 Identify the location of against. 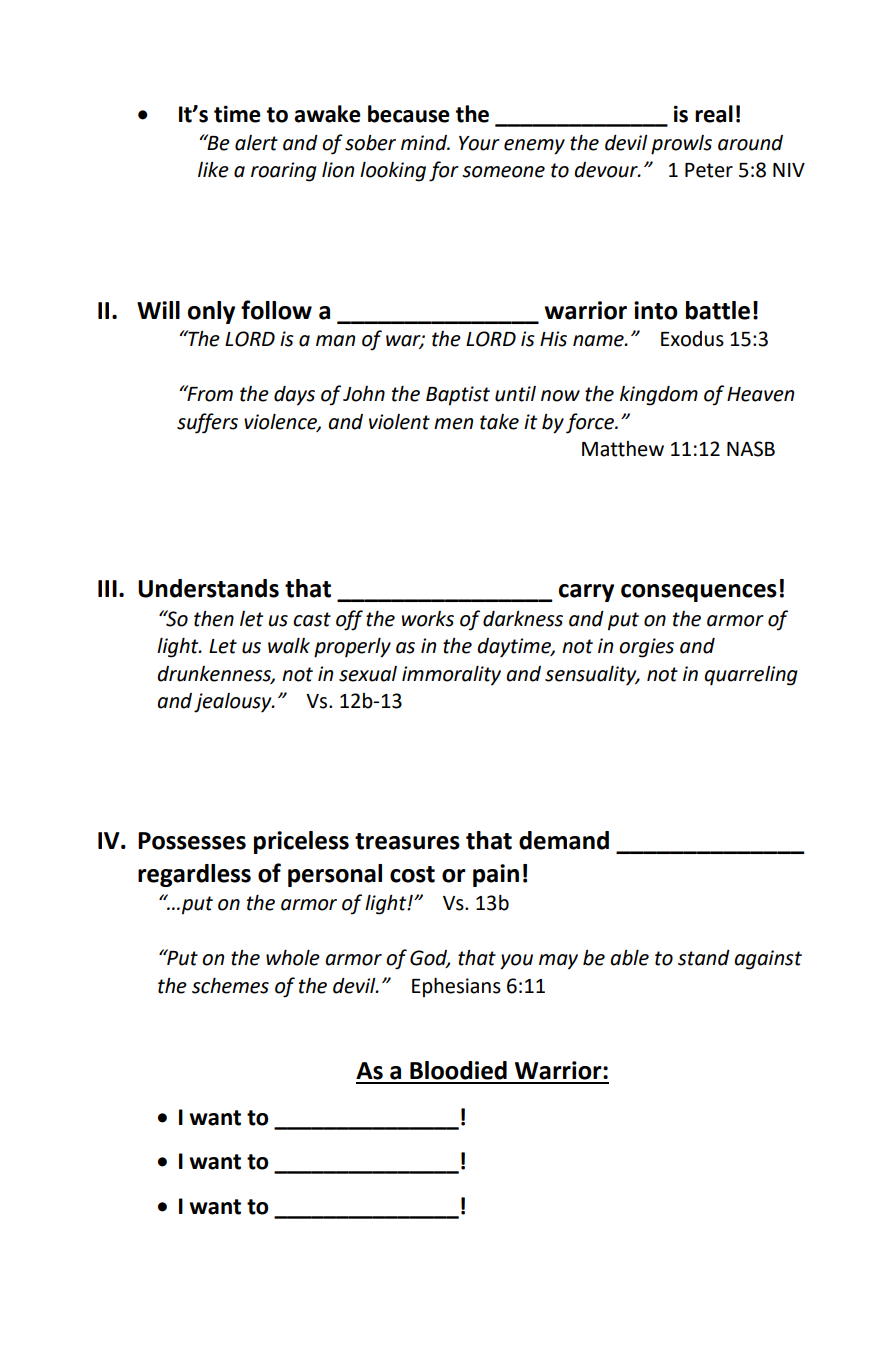
(768, 960).
